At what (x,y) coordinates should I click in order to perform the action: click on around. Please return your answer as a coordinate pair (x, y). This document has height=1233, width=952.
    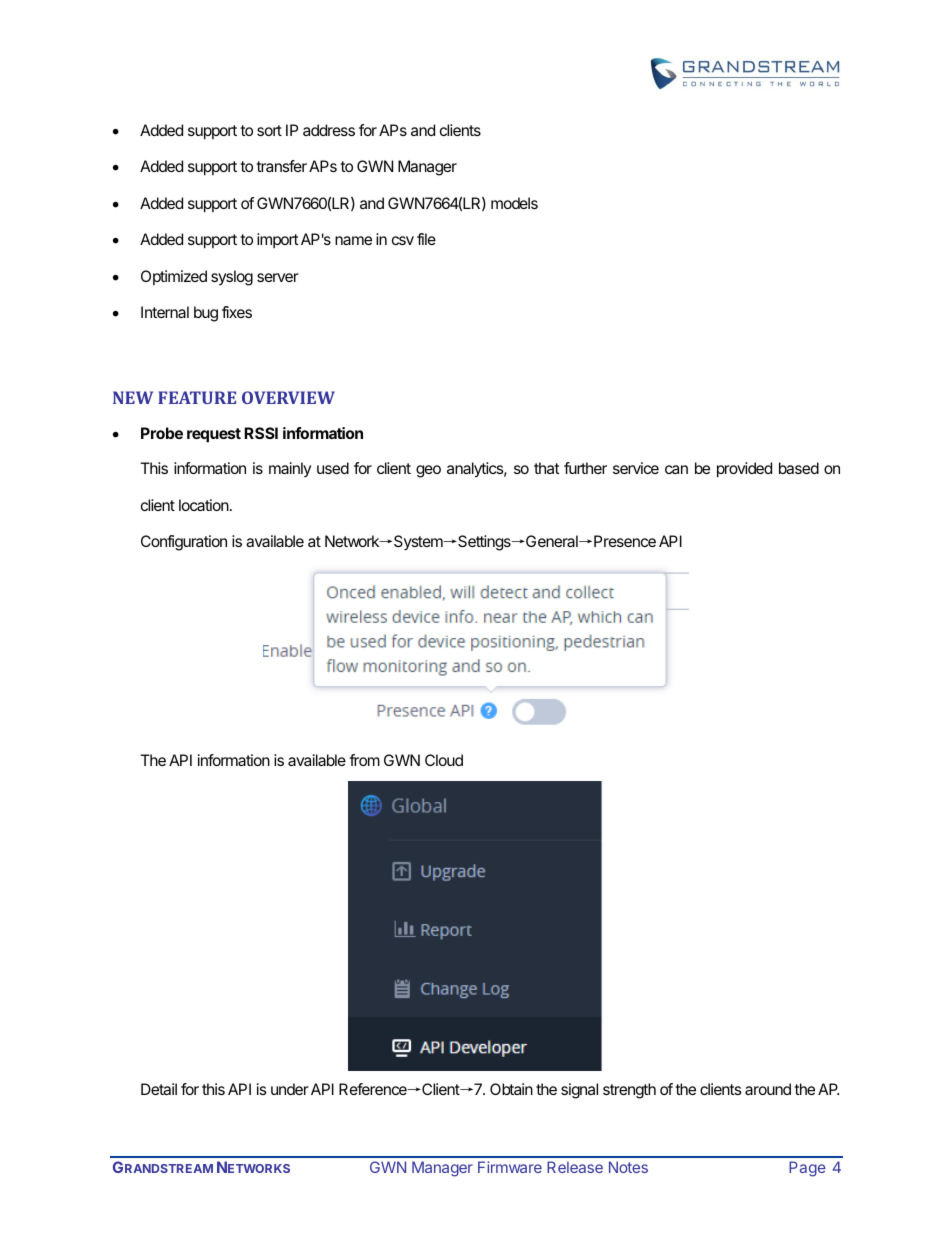
    Looking at the image, I should click on (768, 1089).
